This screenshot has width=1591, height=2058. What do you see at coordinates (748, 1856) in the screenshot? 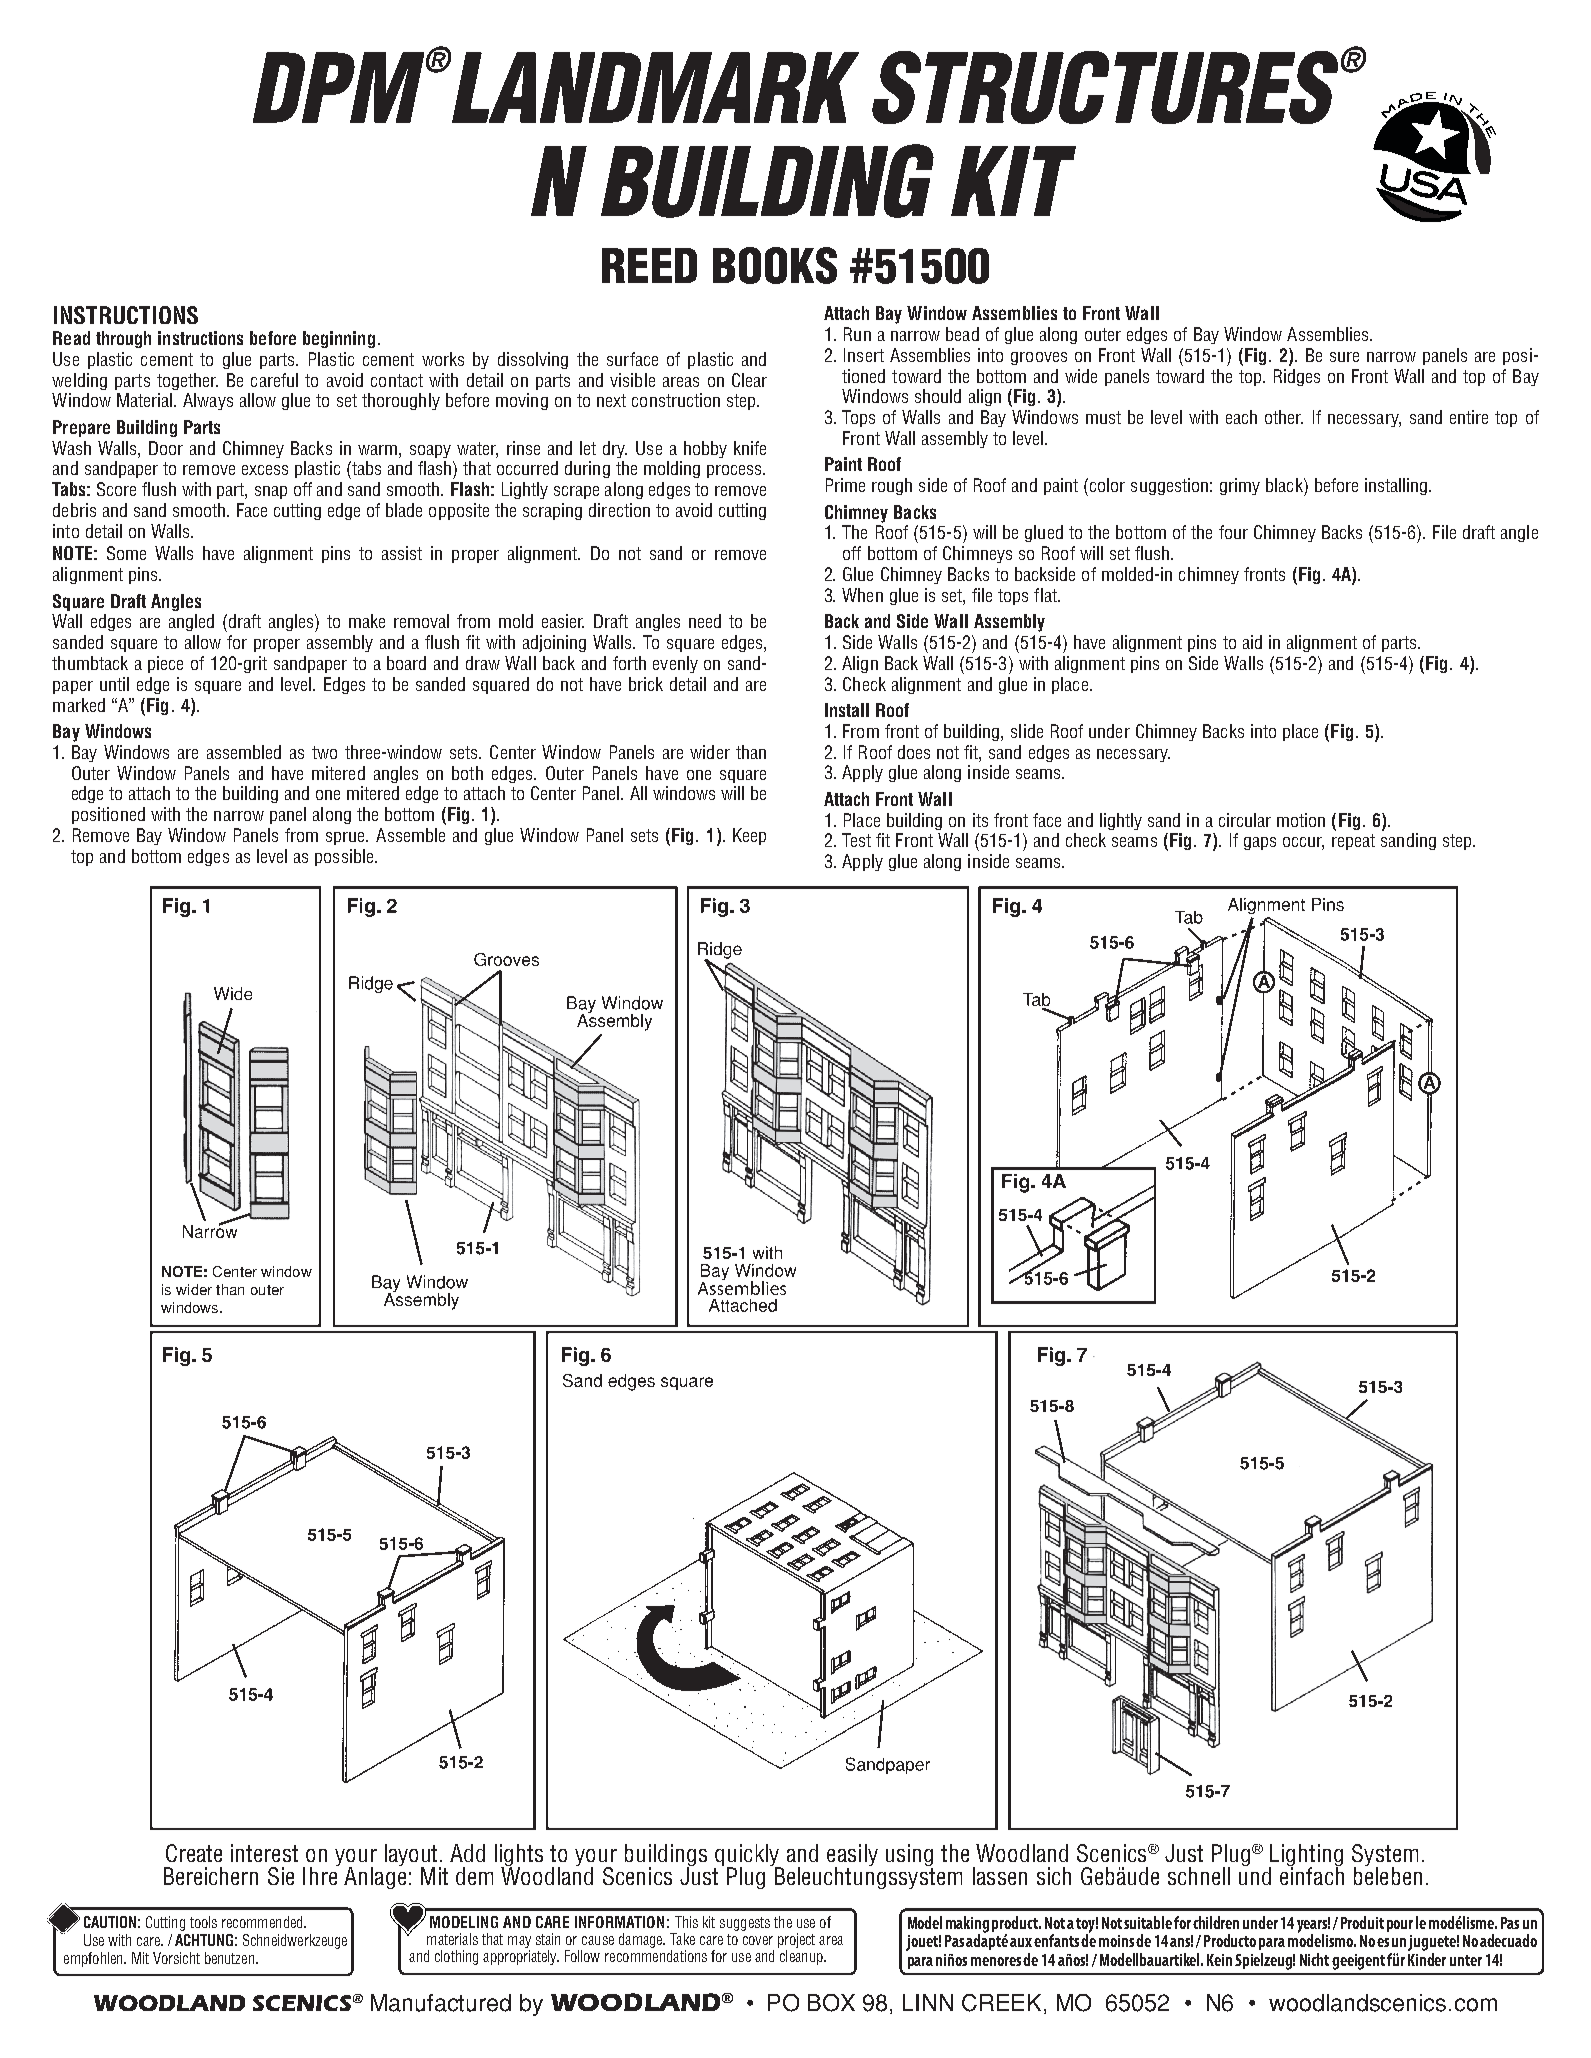
I see `quickly` at bounding box center [748, 1856].
